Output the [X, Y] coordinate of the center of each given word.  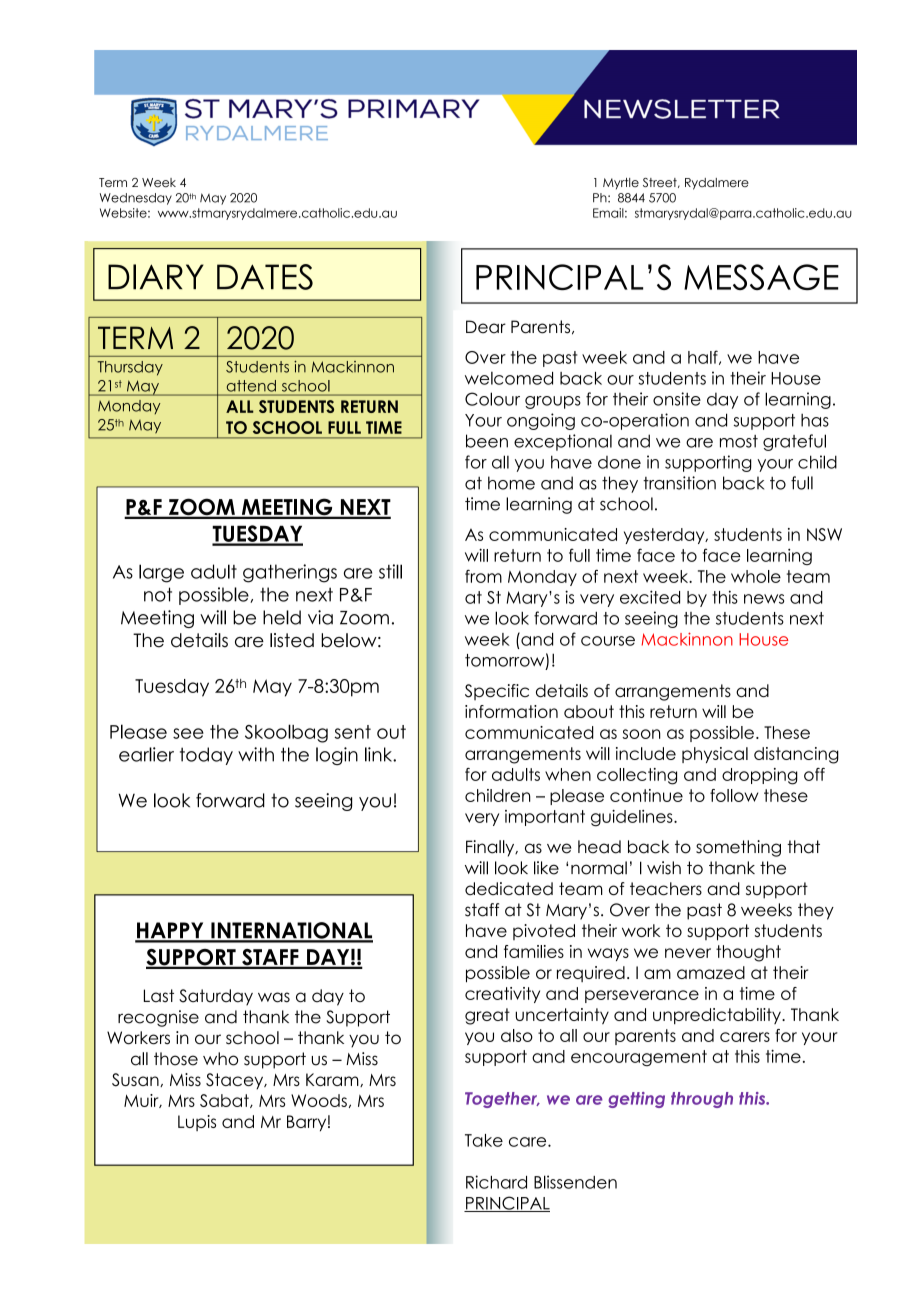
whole [756, 576]
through [702, 1100]
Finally [491, 848]
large [161, 573]
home [511, 483]
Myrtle [621, 184]
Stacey [236, 1081]
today [206, 756]
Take [484, 1140]
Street [661, 183]
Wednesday [136, 199]
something [738, 848]
